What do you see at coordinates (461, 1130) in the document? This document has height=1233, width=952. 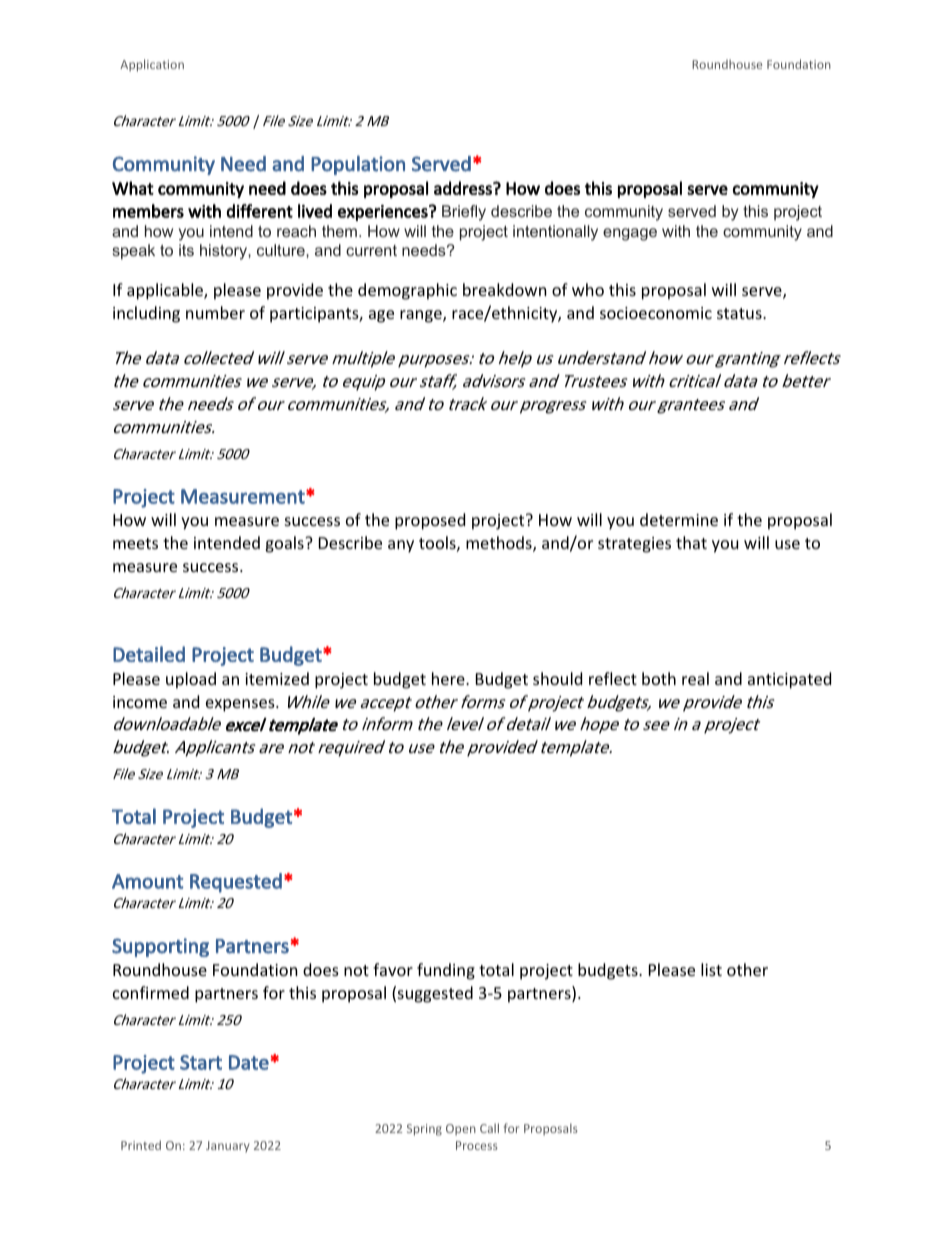 I see `Open` at bounding box center [461, 1130].
